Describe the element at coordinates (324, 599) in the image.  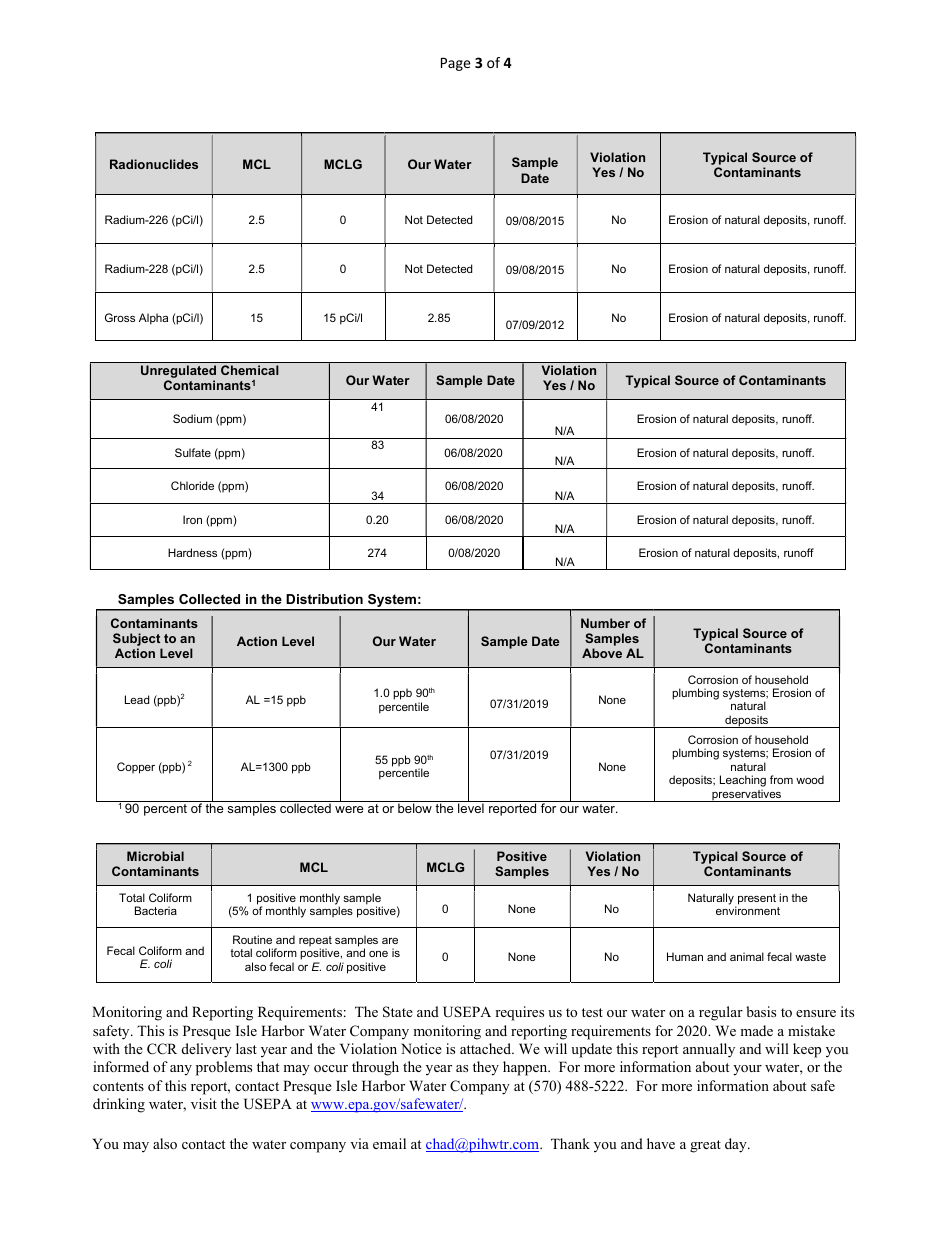
I see `Distribution` at that location.
